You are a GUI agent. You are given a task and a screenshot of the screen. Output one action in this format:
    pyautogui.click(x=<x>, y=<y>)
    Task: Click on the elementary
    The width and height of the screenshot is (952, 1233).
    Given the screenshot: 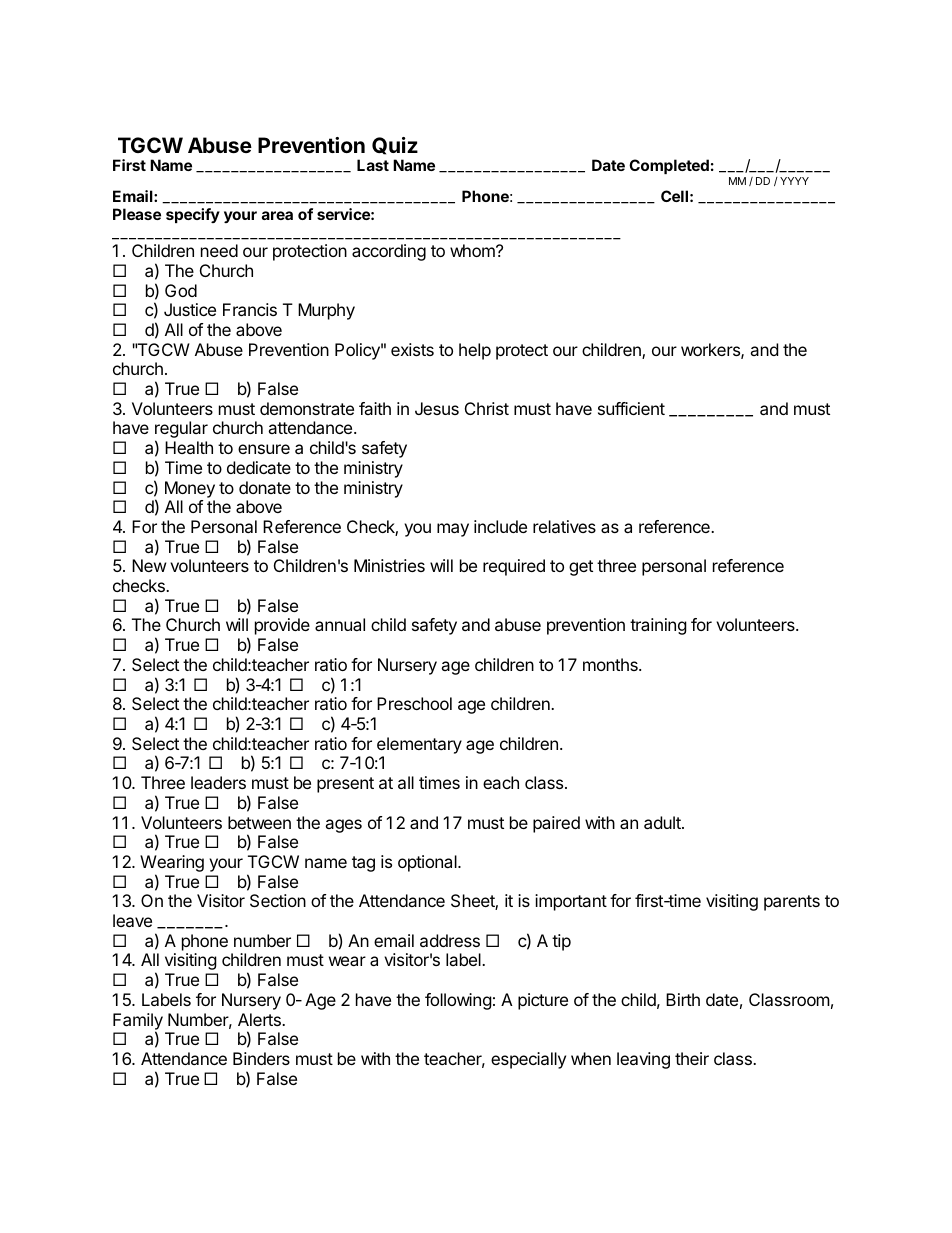 What is the action you would take?
    pyautogui.click(x=419, y=745)
